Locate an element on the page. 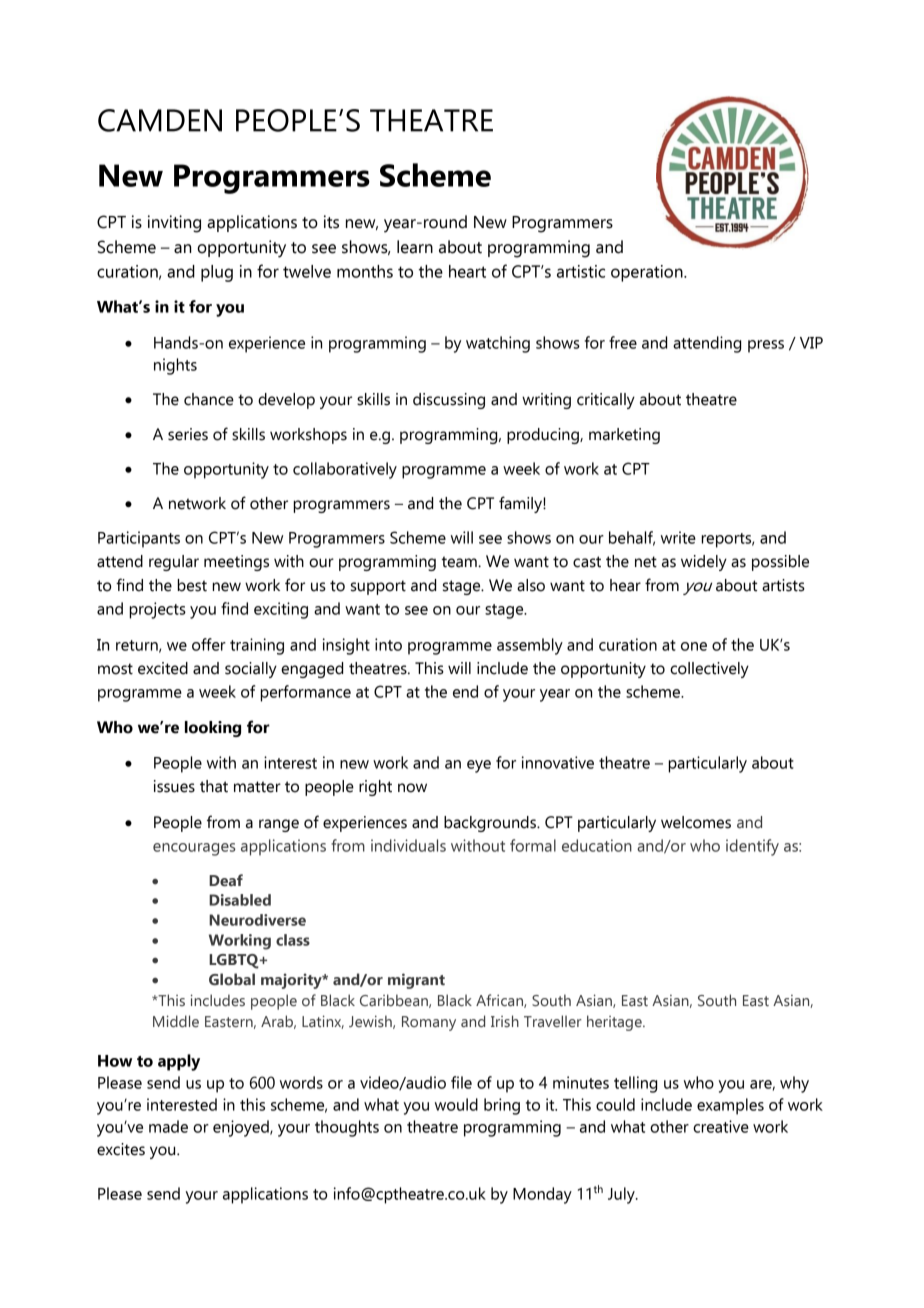 Image resolution: width=924 pixels, height=1308 pixels. write is located at coordinates (678, 537).
